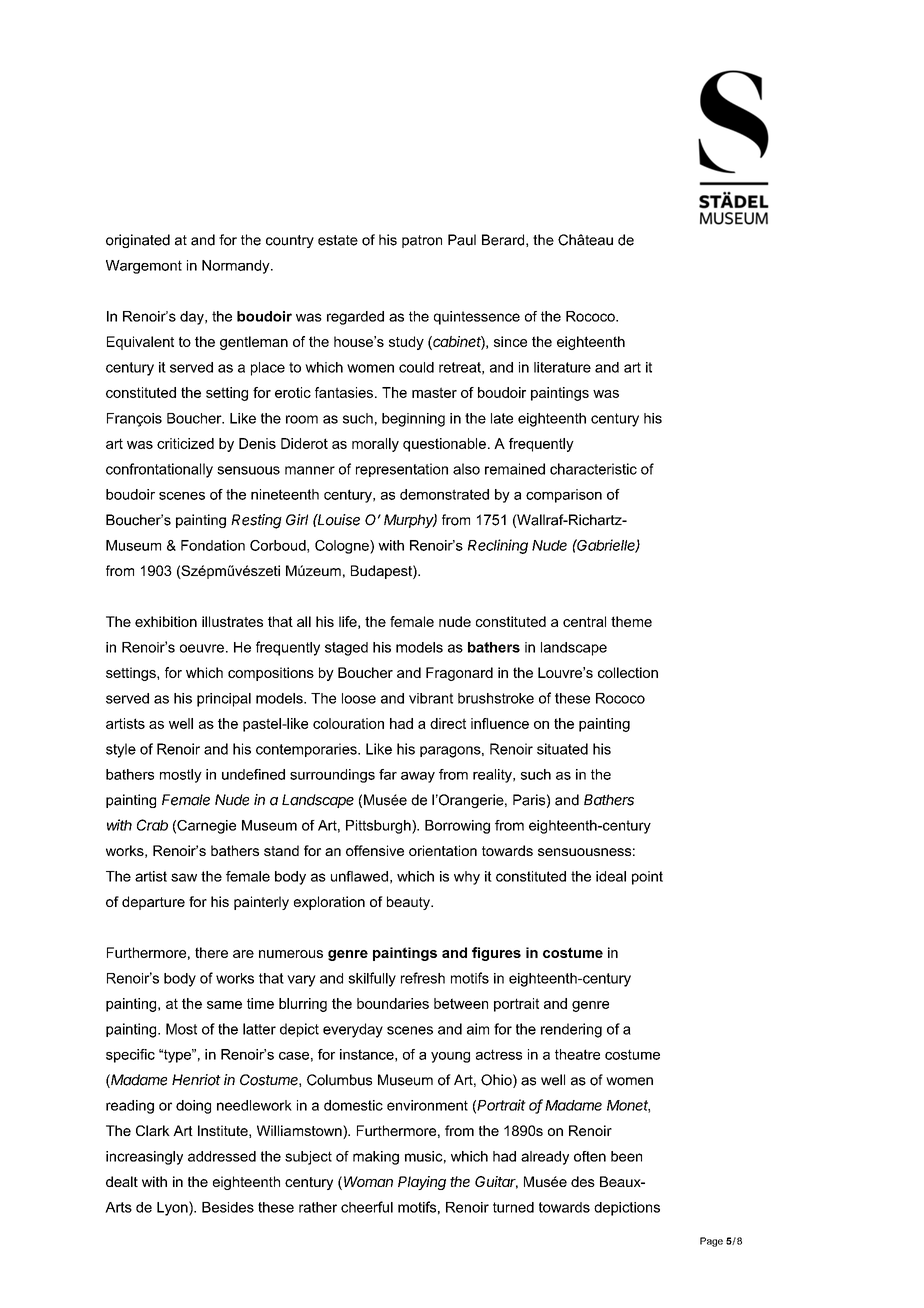 The width and height of the page is (924, 1308). Describe the element at coordinates (224, 700) in the page. I see `principal` at that location.
